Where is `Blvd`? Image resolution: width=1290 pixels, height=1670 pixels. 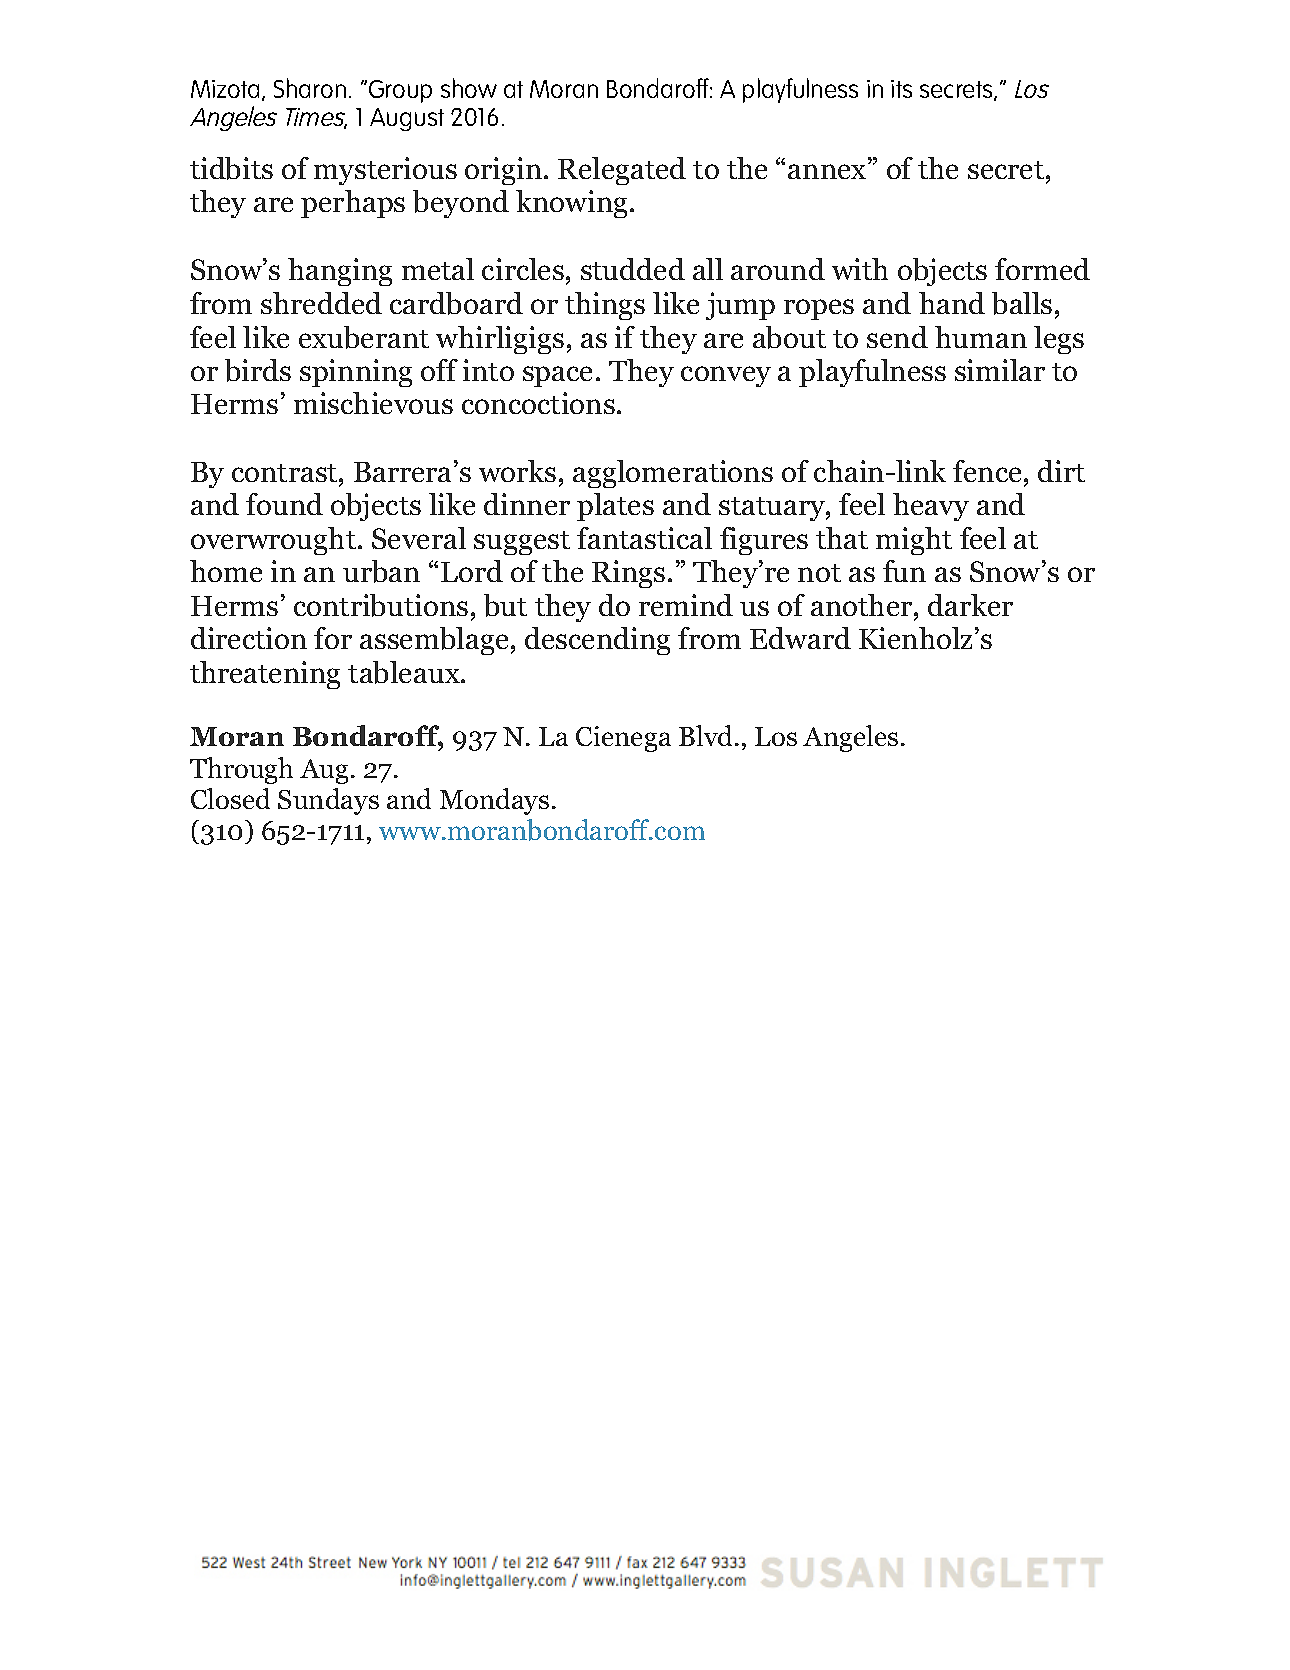 Blvd is located at coordinates (707, 735).
